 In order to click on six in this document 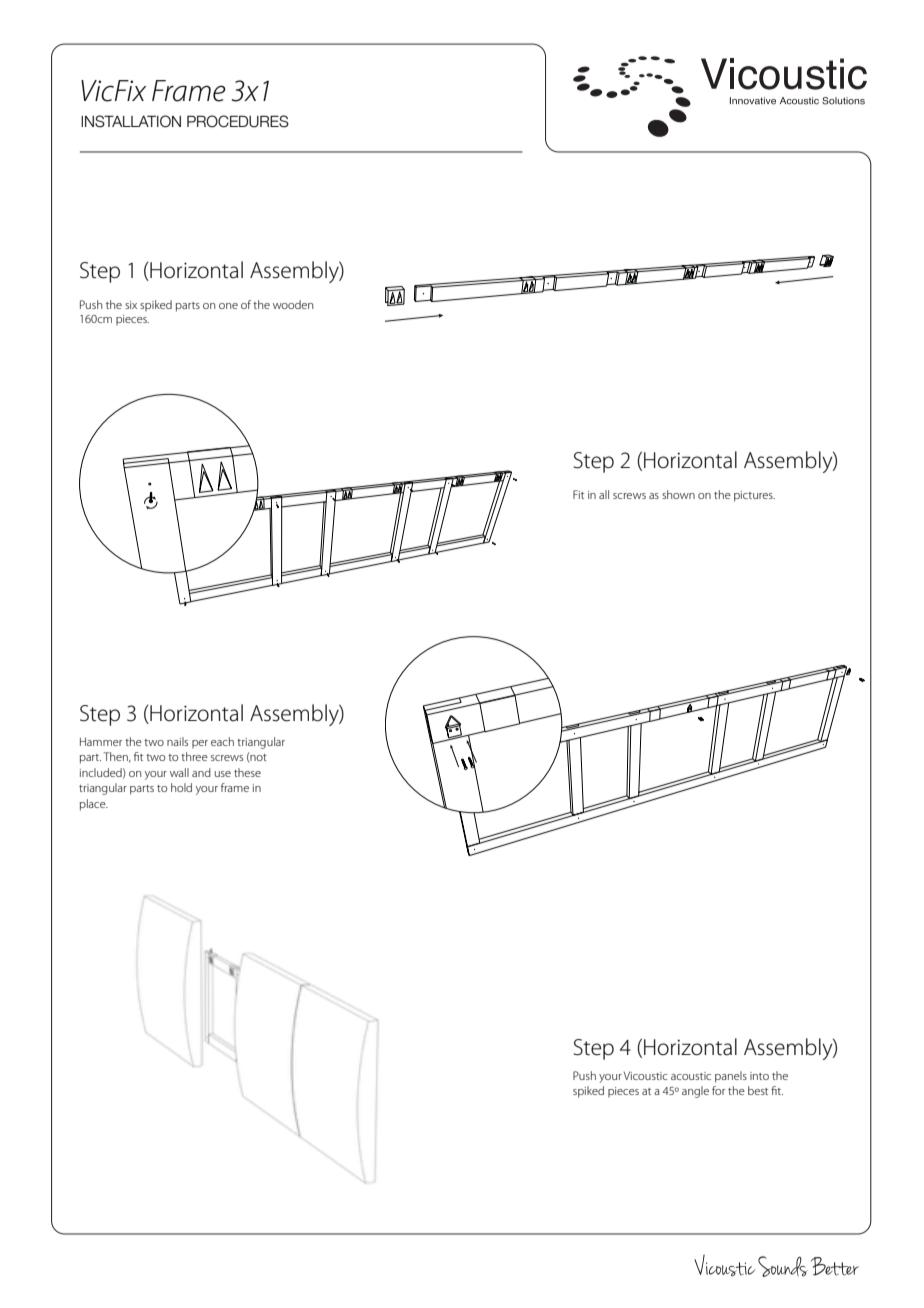, I will do `click(131, 305)`.
